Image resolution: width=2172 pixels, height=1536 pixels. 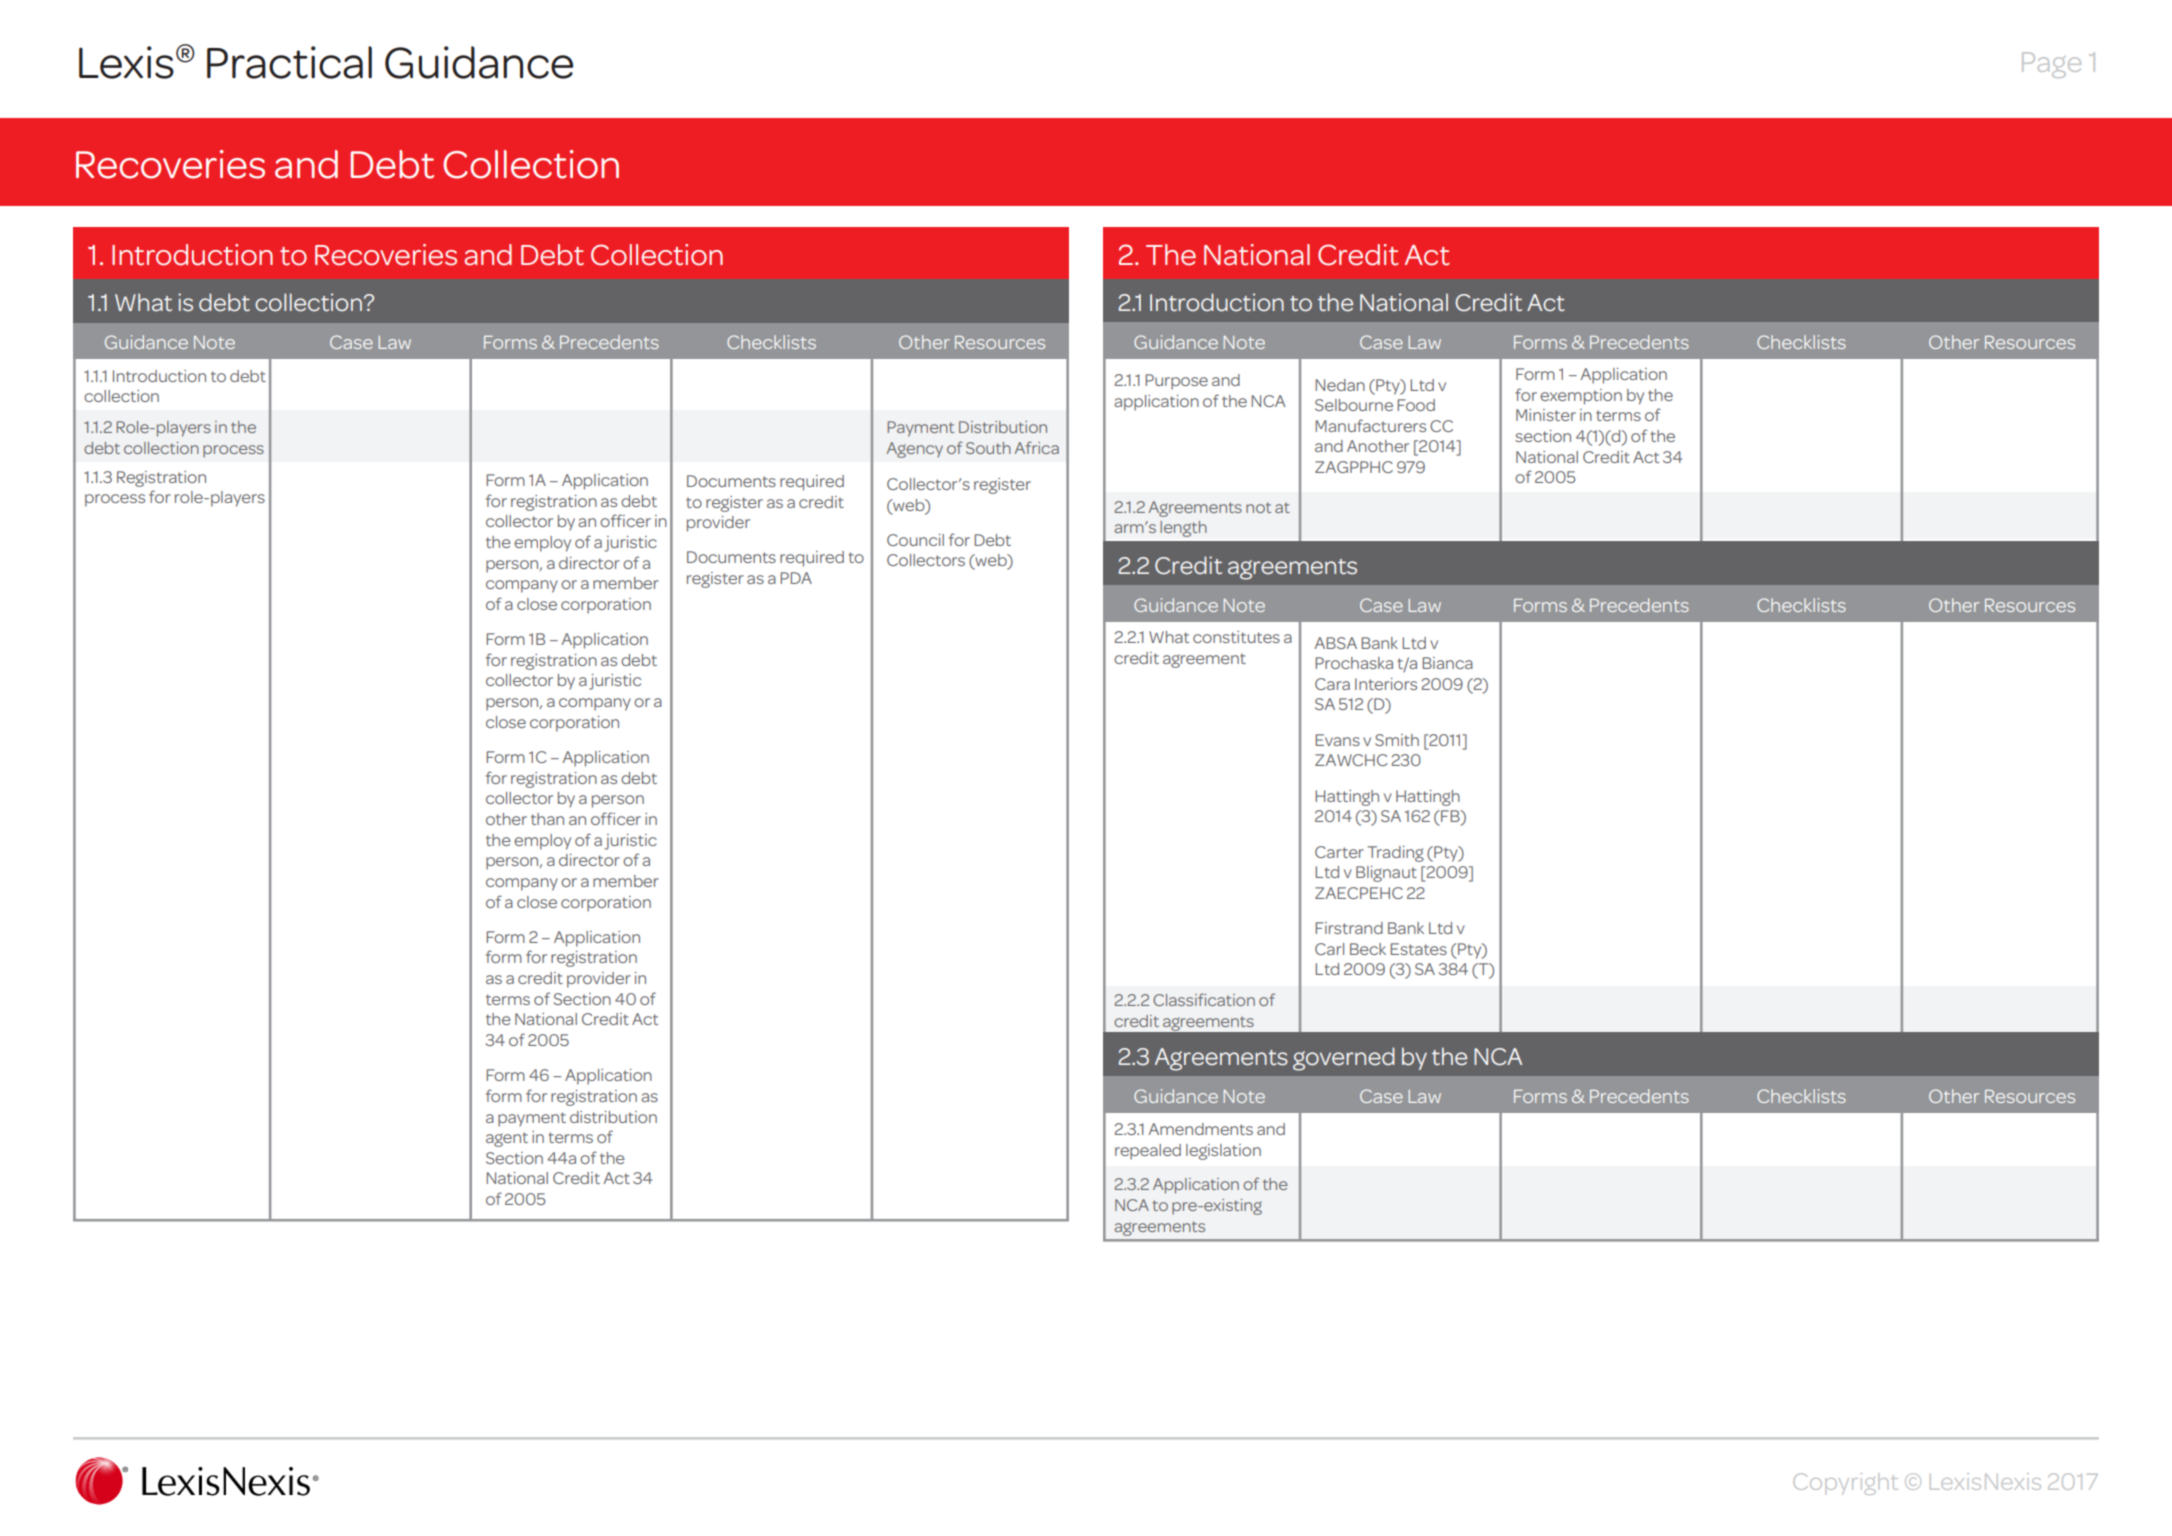 What do you see at coordinates (1037, 447) in the page?
I see `Africa` at bounding box center [1037, 447].
